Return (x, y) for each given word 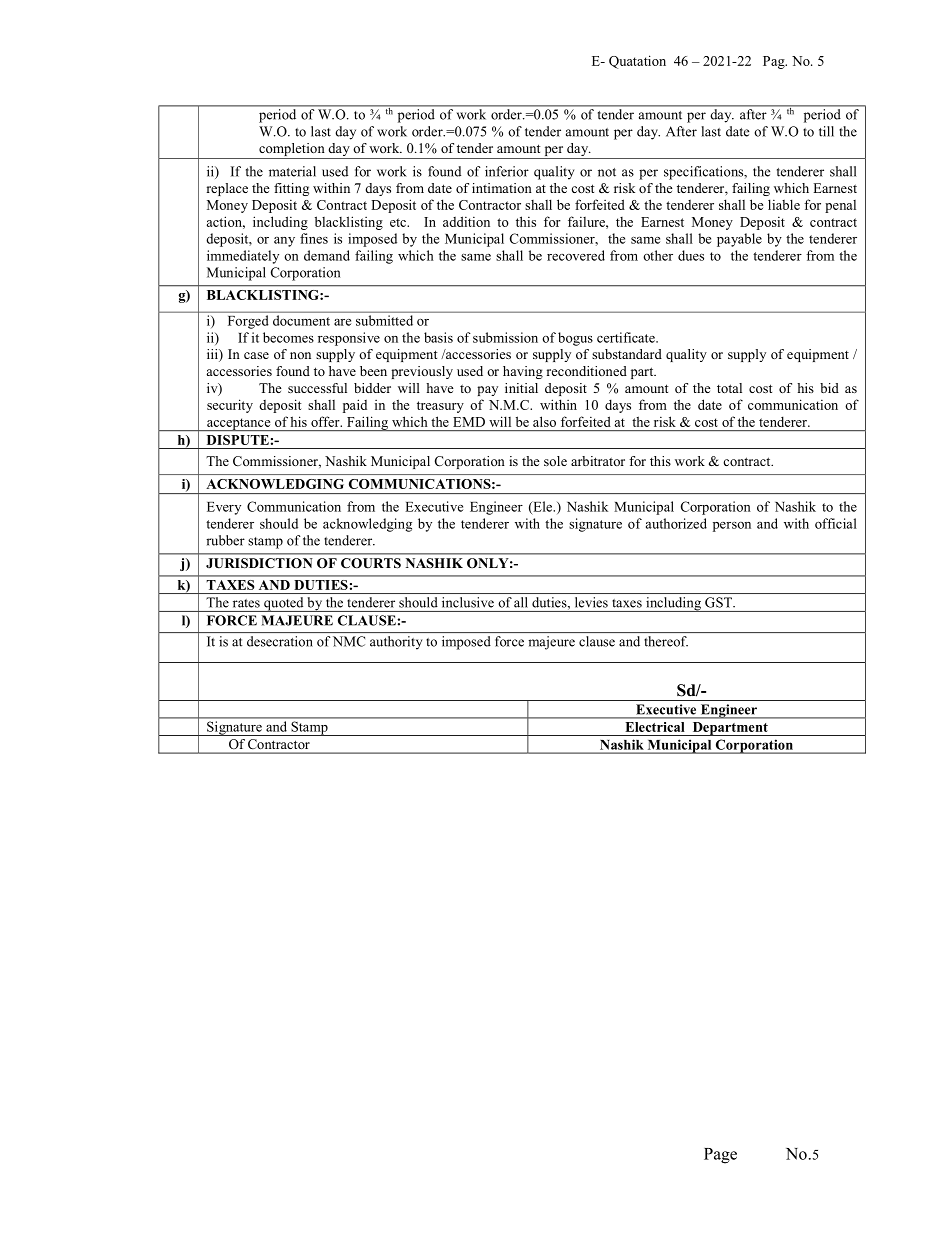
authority (396, 643)
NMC (349, 641)
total (729, 388)
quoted (284, 604)
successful (317, 388)
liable (784, 204)
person (732, 527)
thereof (666, 641)
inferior (507, 171)
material (292, 171)
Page (720, 1156)
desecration (280, 641)
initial (521, 388)
